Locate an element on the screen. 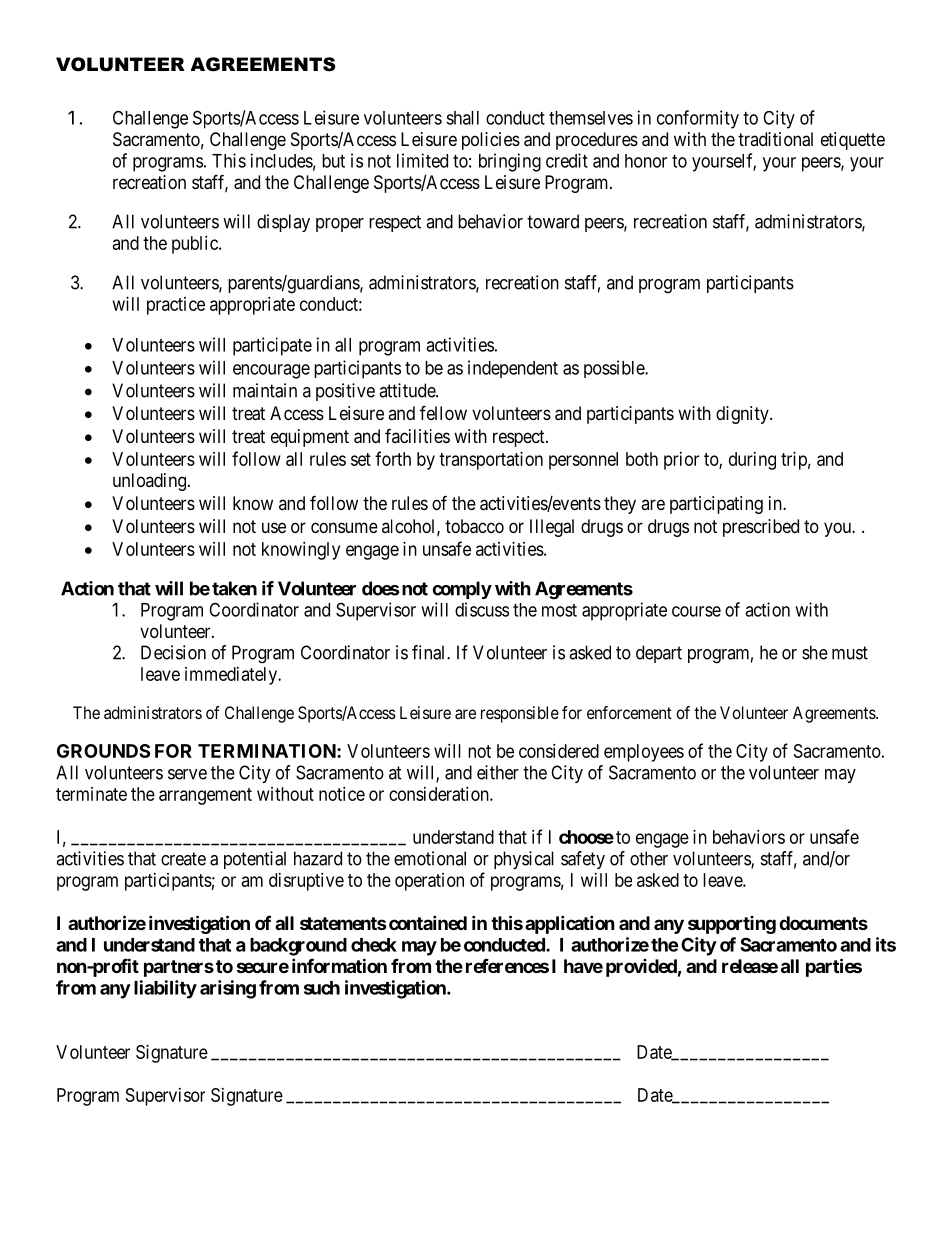 Image resolution: width=952 pixels, height=1233 pixels. contained is located at coordinates (428, 922).
